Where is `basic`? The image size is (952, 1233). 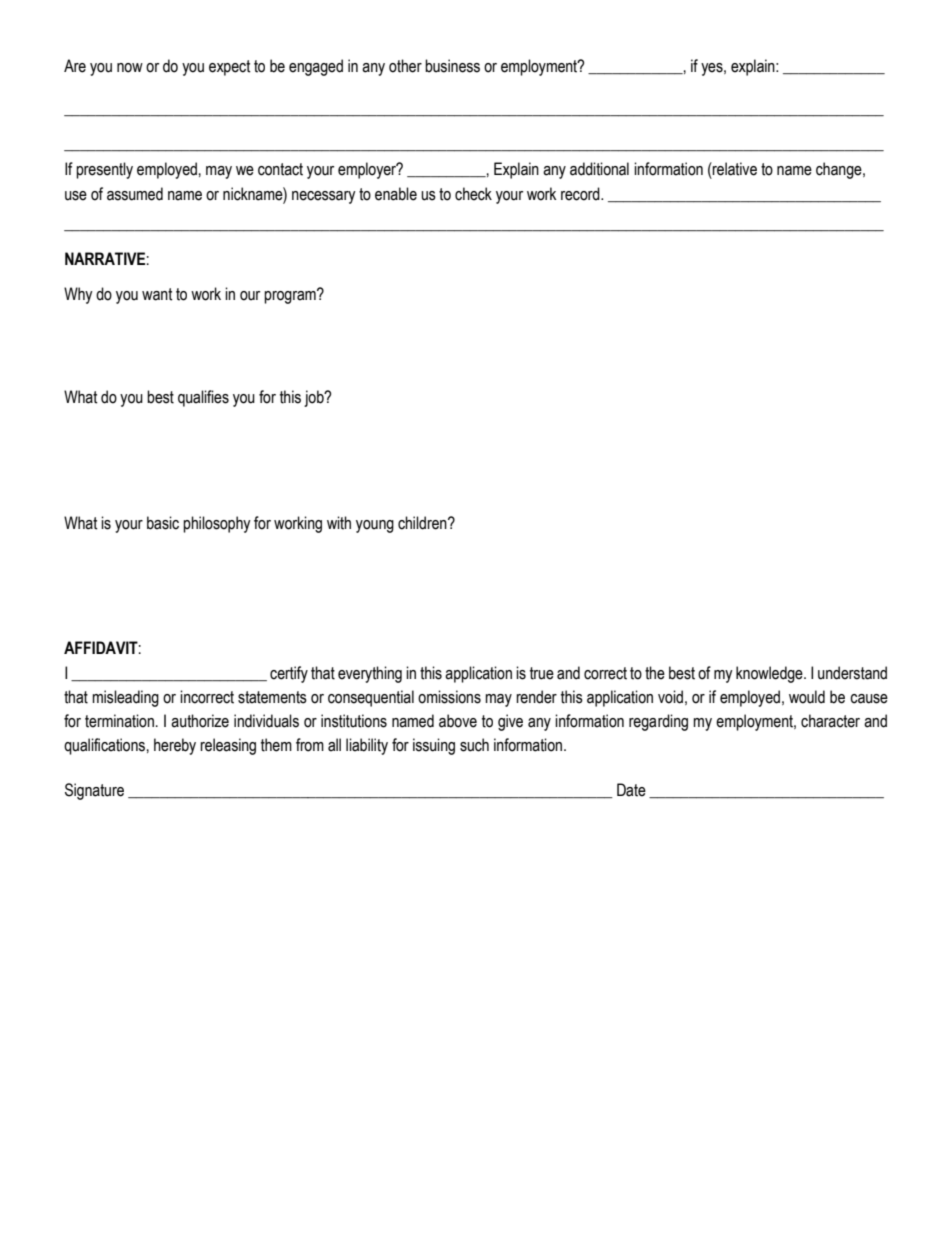 basic is located at coordinates (163, 523).
